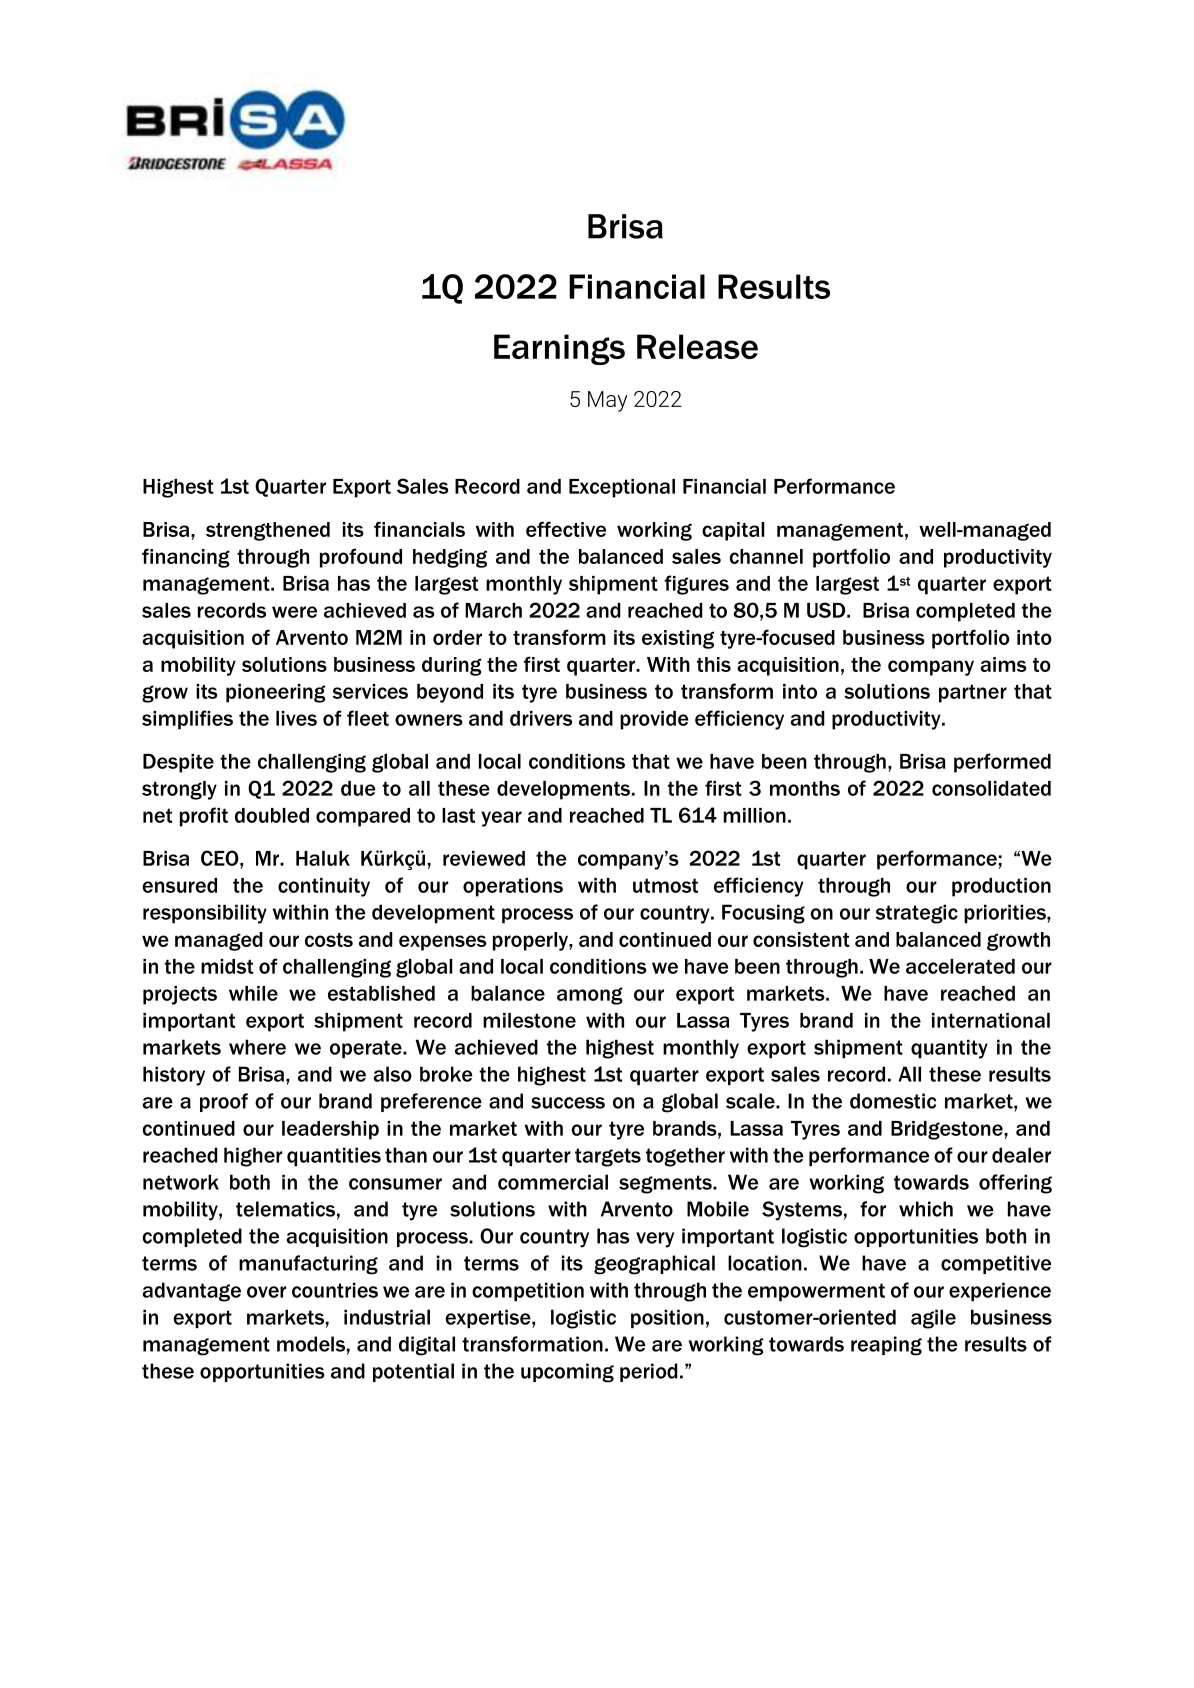 The image size is (1194, 1688). What do you see at coordinates (257, 1047) in the screenshot?
I see `where` at bounding box center [257, 1047].
